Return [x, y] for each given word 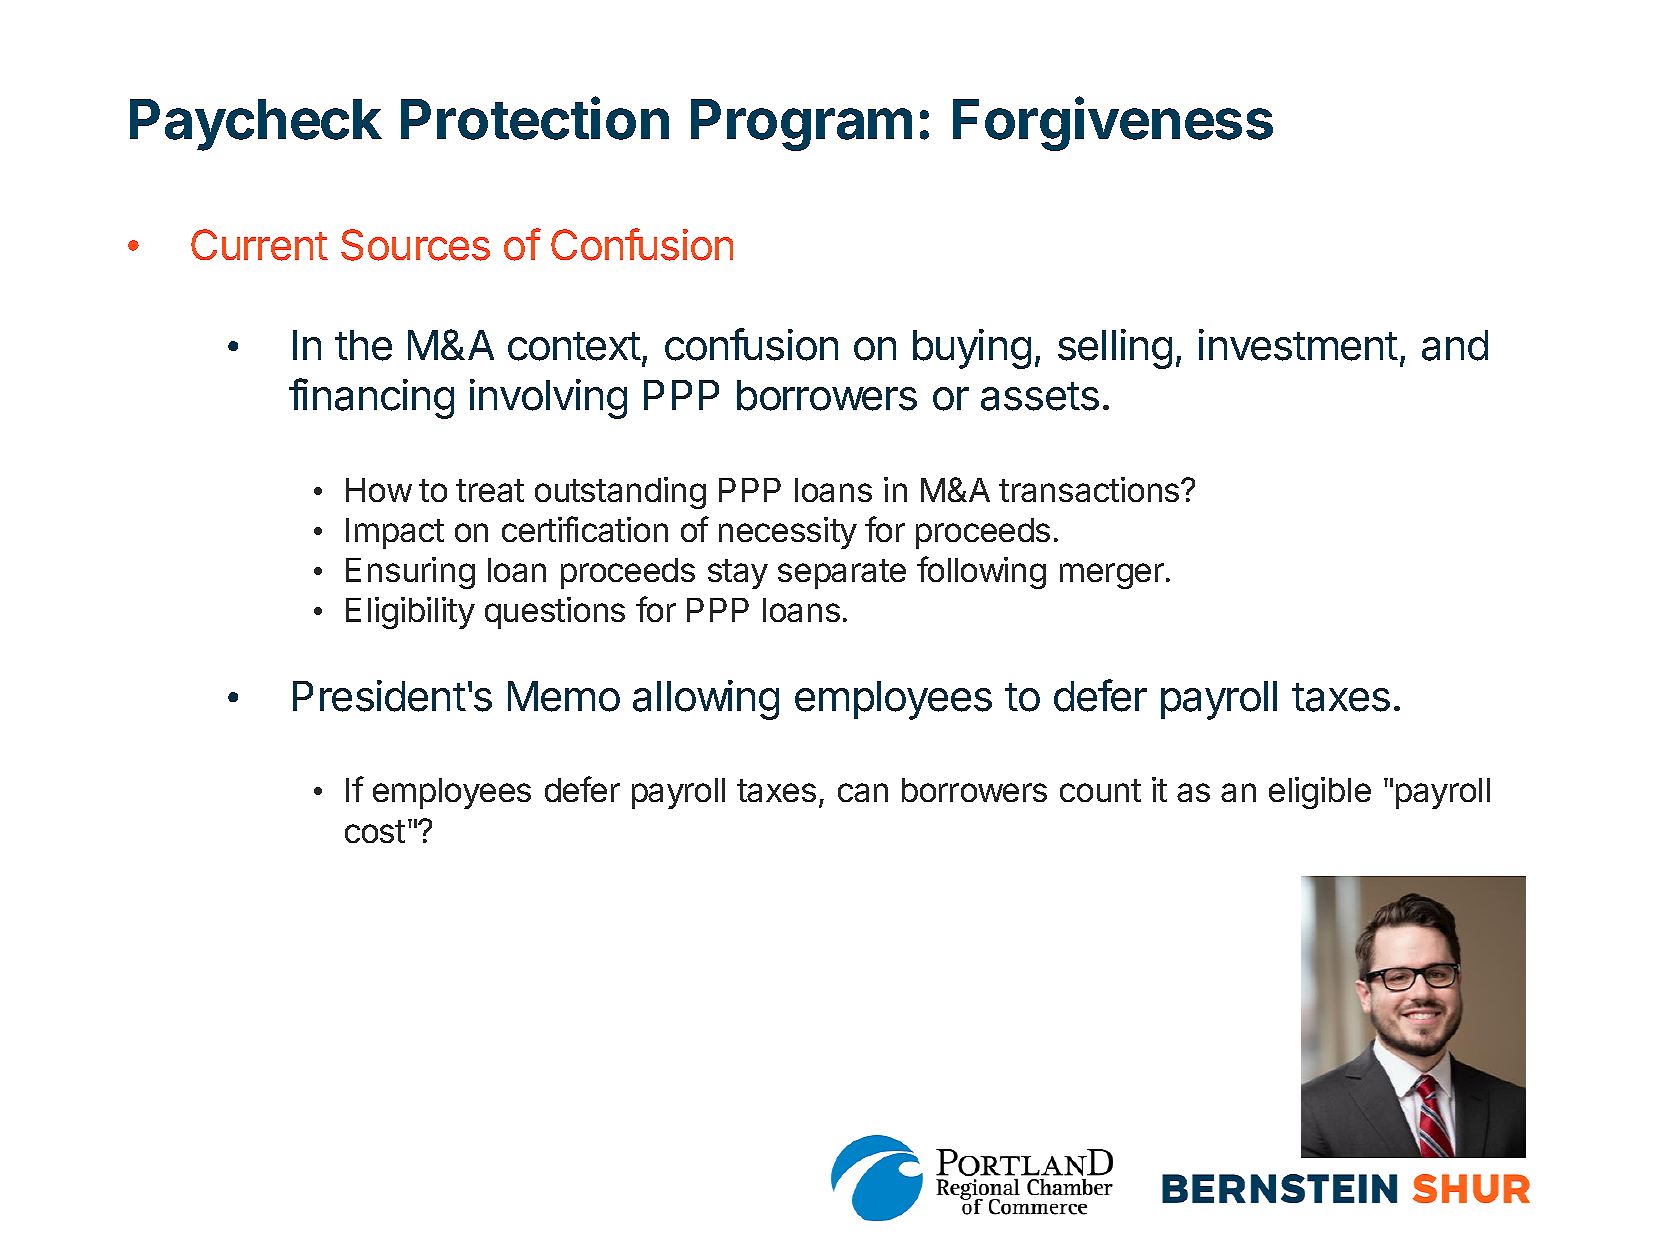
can [863, 792]
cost [375, 831]
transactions [1090, 489]
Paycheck [256, 125]
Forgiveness [1113, 124]
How [379, 490]
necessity [788, 533]
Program [801, 125]
